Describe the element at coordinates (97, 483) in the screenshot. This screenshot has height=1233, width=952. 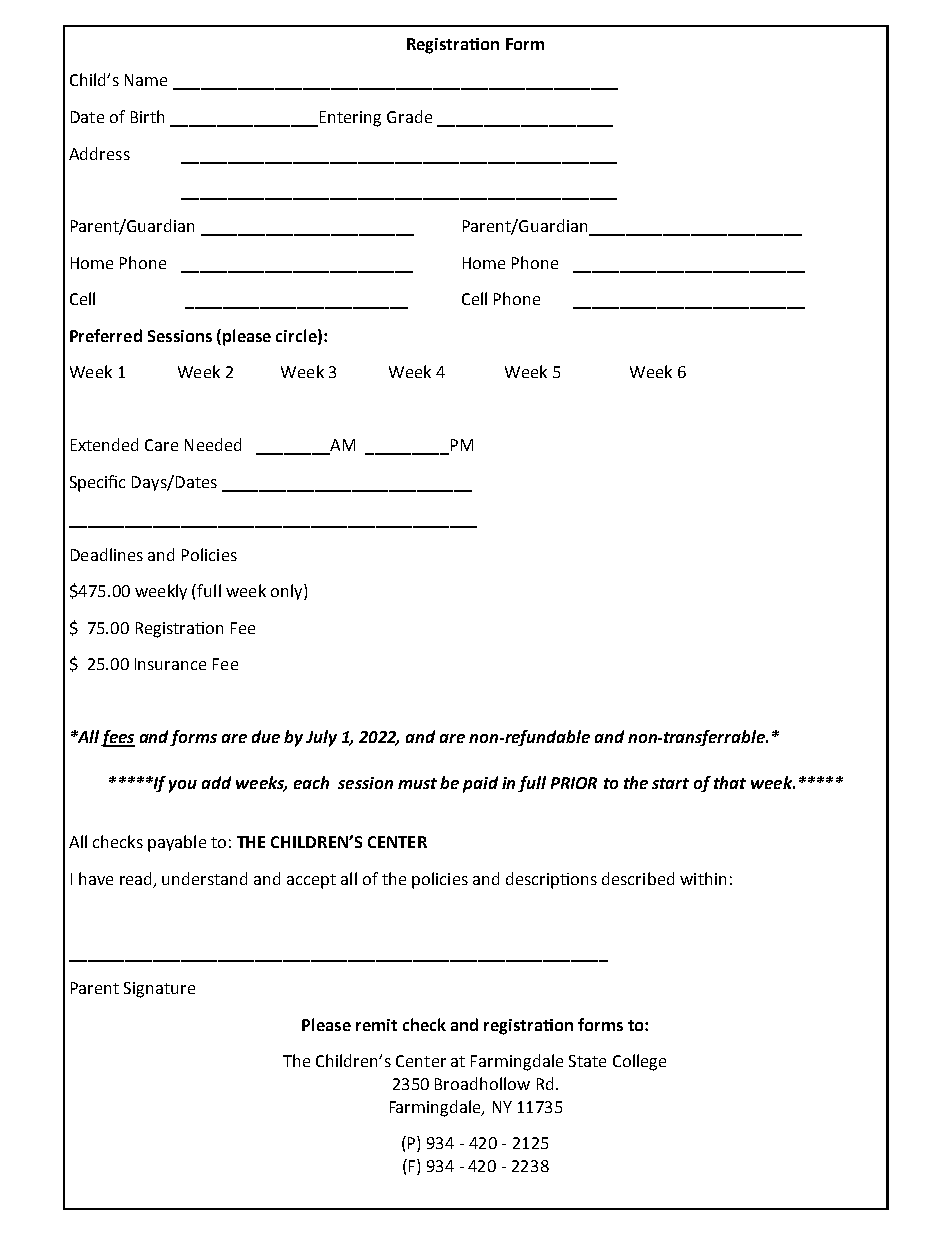
I see `Specific` at that location.
